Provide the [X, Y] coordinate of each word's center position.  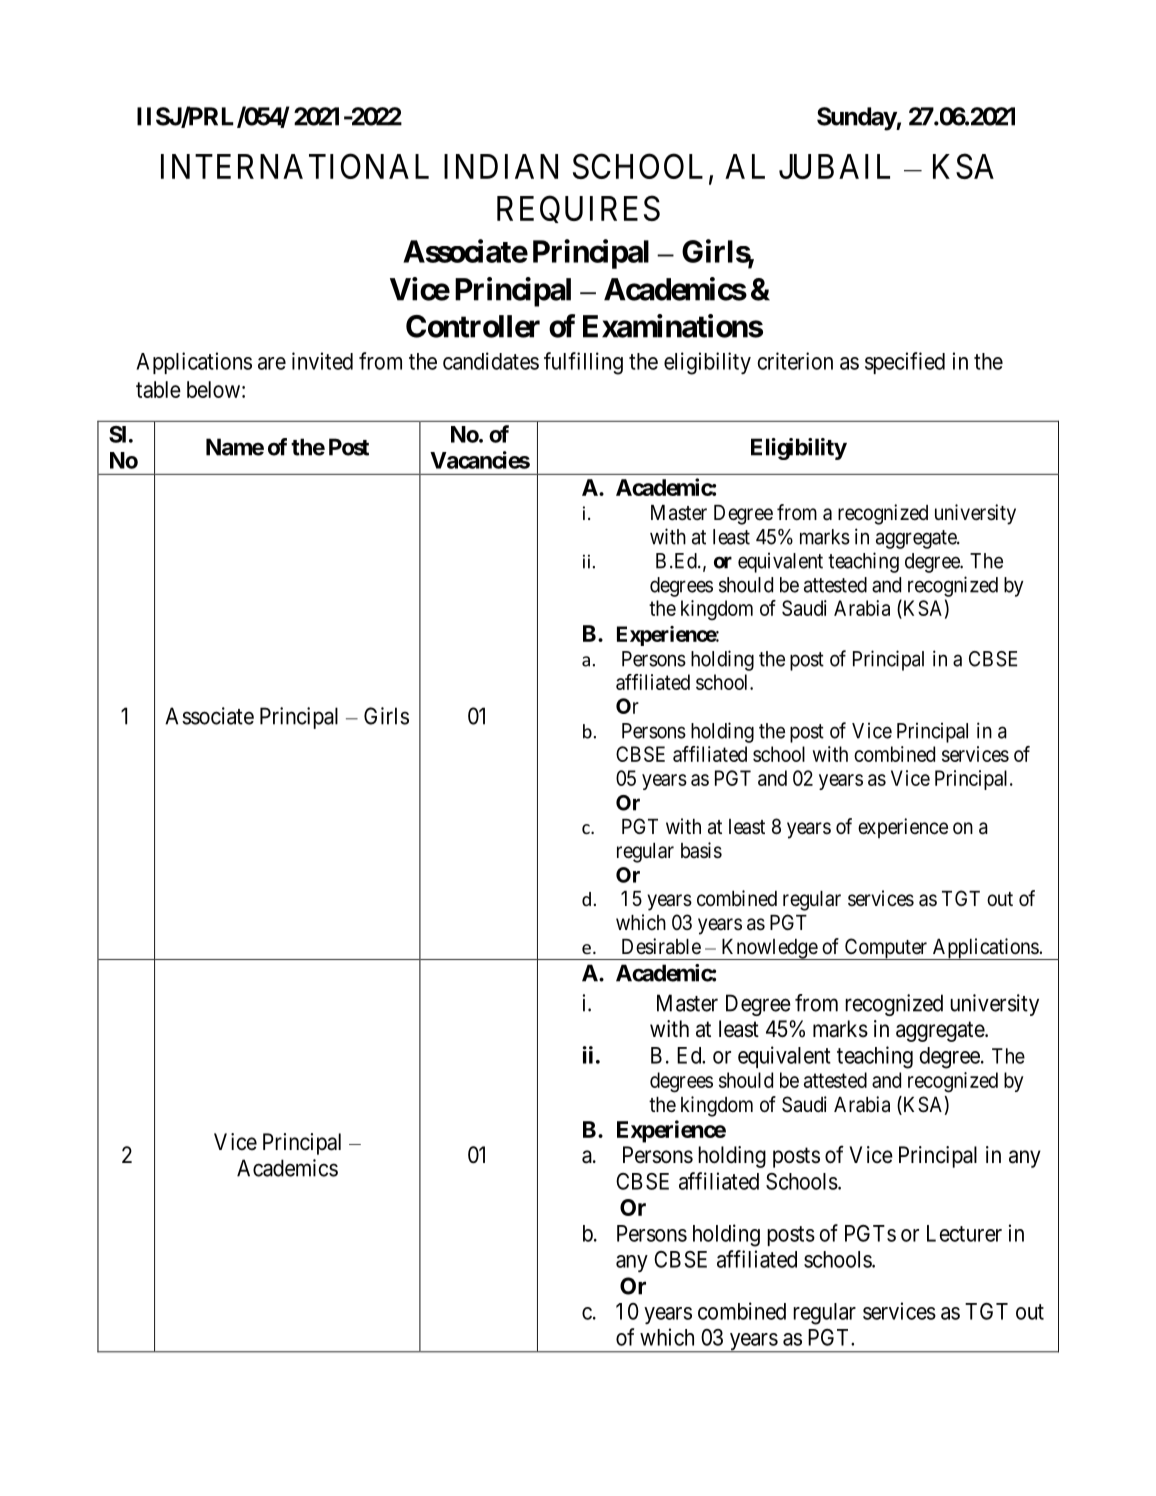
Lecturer [964, 1233]
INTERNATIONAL [295, 166]
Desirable [661, 946]
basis [701, 850]
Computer [885, 949]
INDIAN [501, 166]
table [158, 389]
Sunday [857, 119]
